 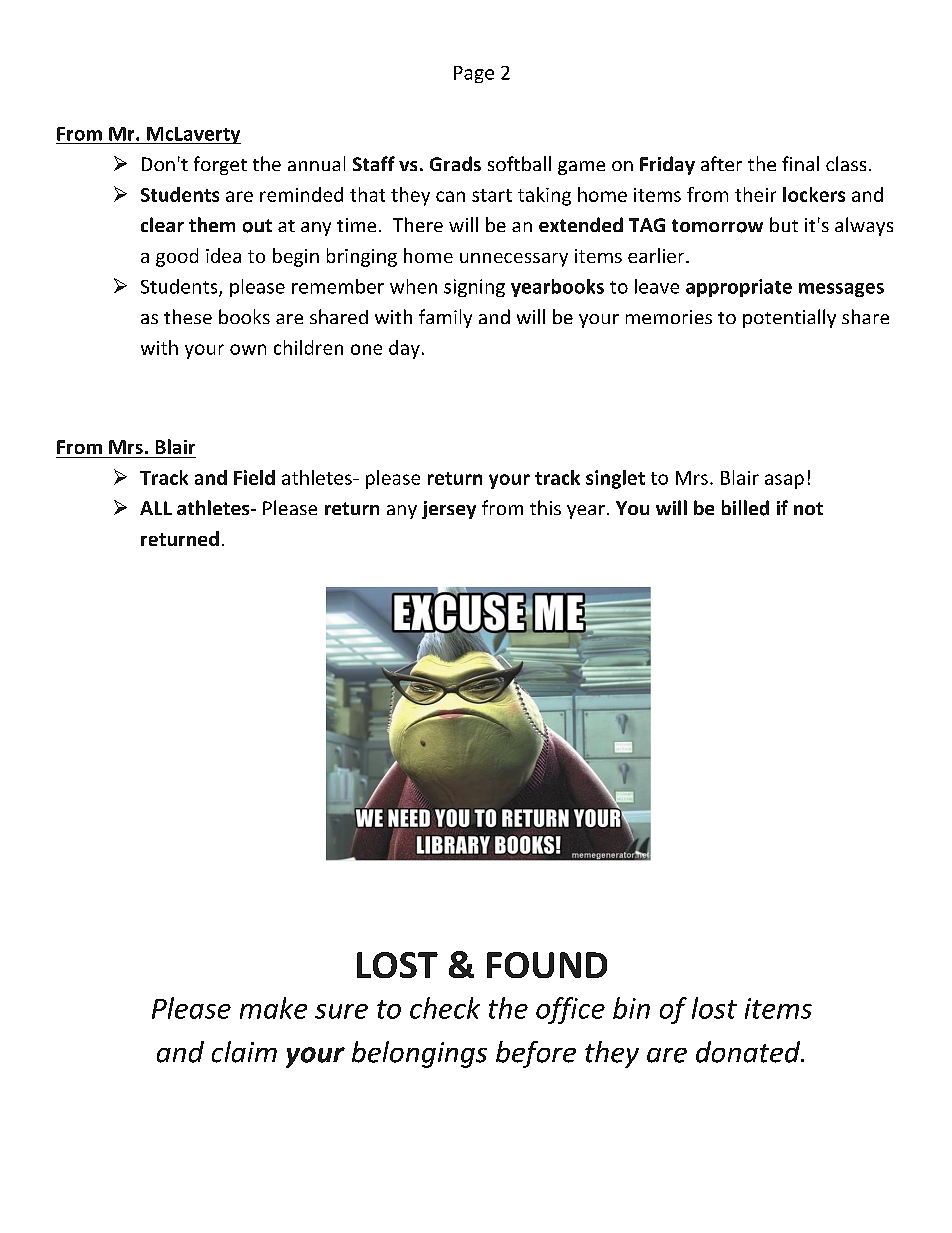 What do you see at coordinates (244, 1052) in the page?
I see `claim` at bounding box center [244, 1052].
